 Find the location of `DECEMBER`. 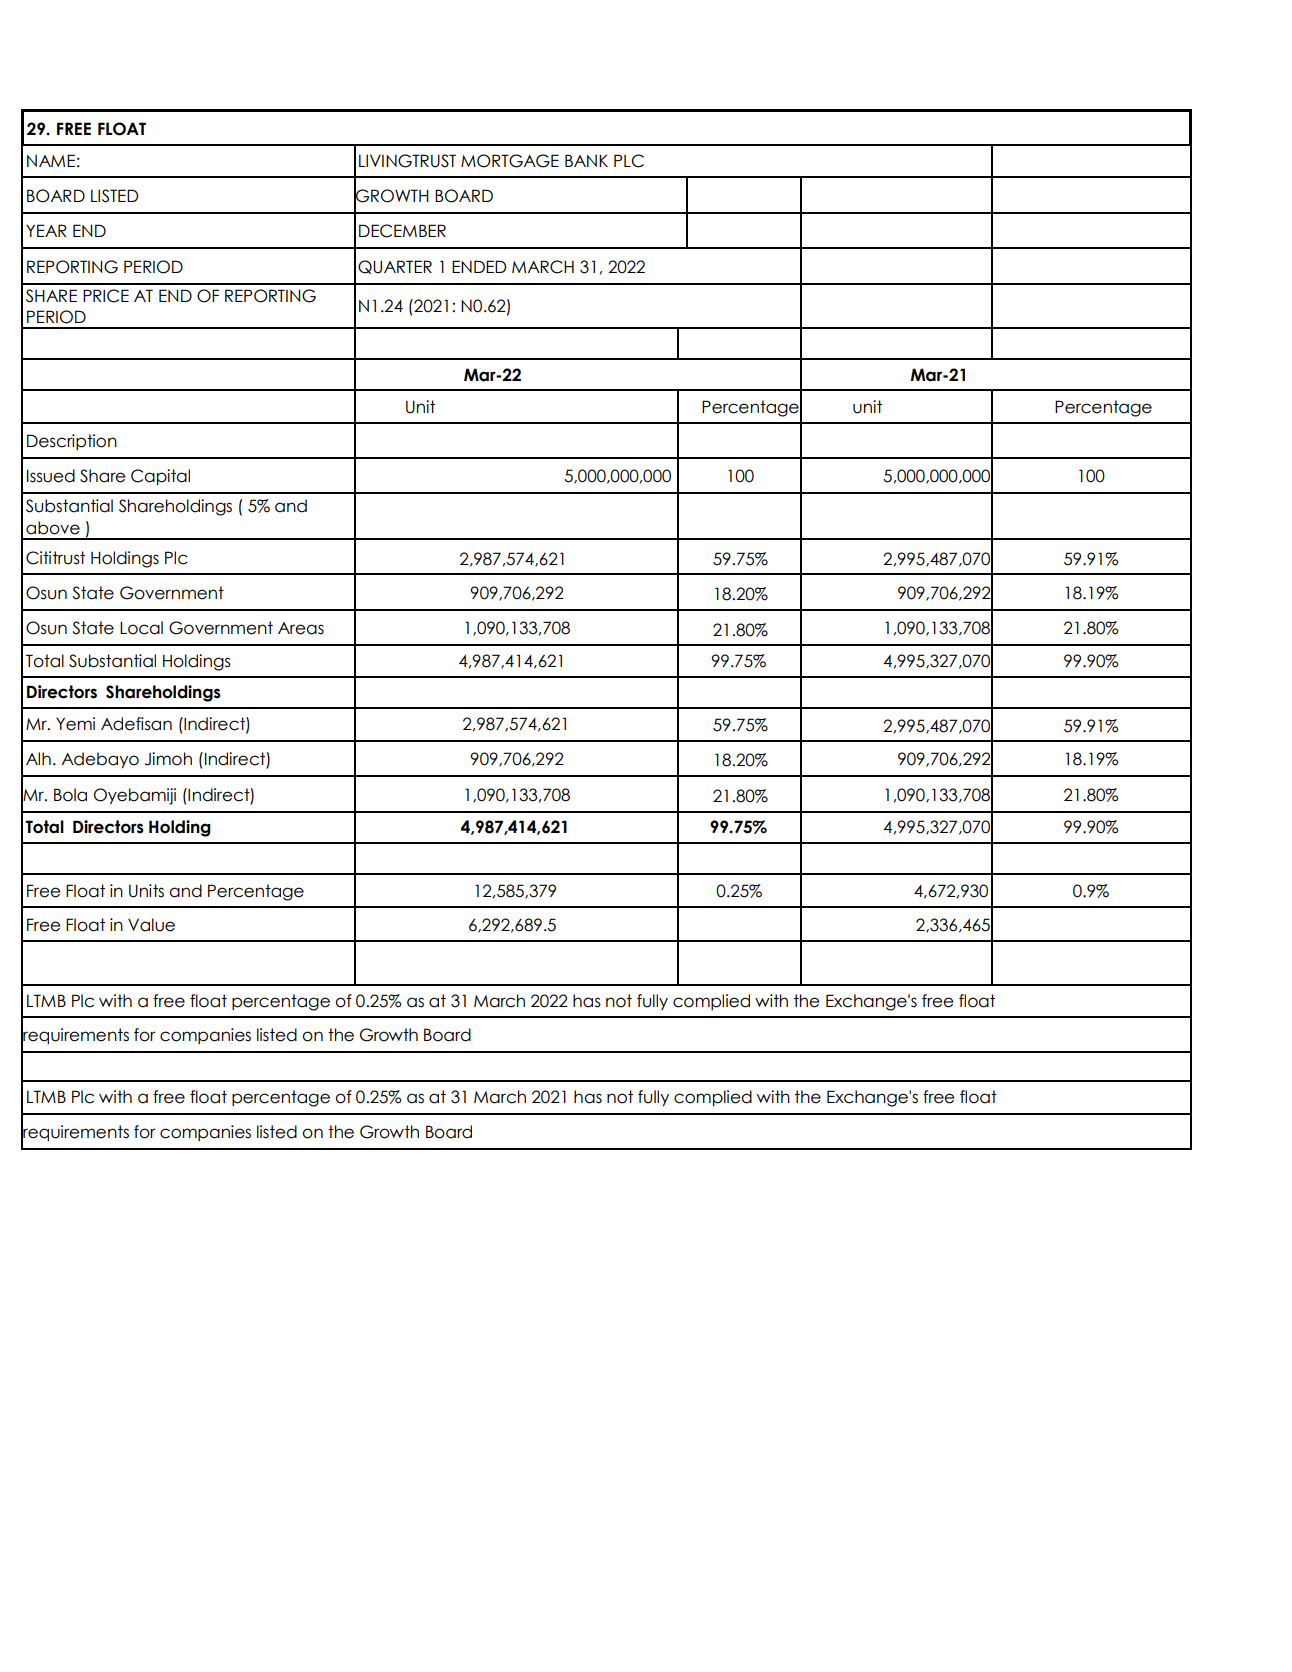

DECEMBER is located at coordinates (402, 231).
